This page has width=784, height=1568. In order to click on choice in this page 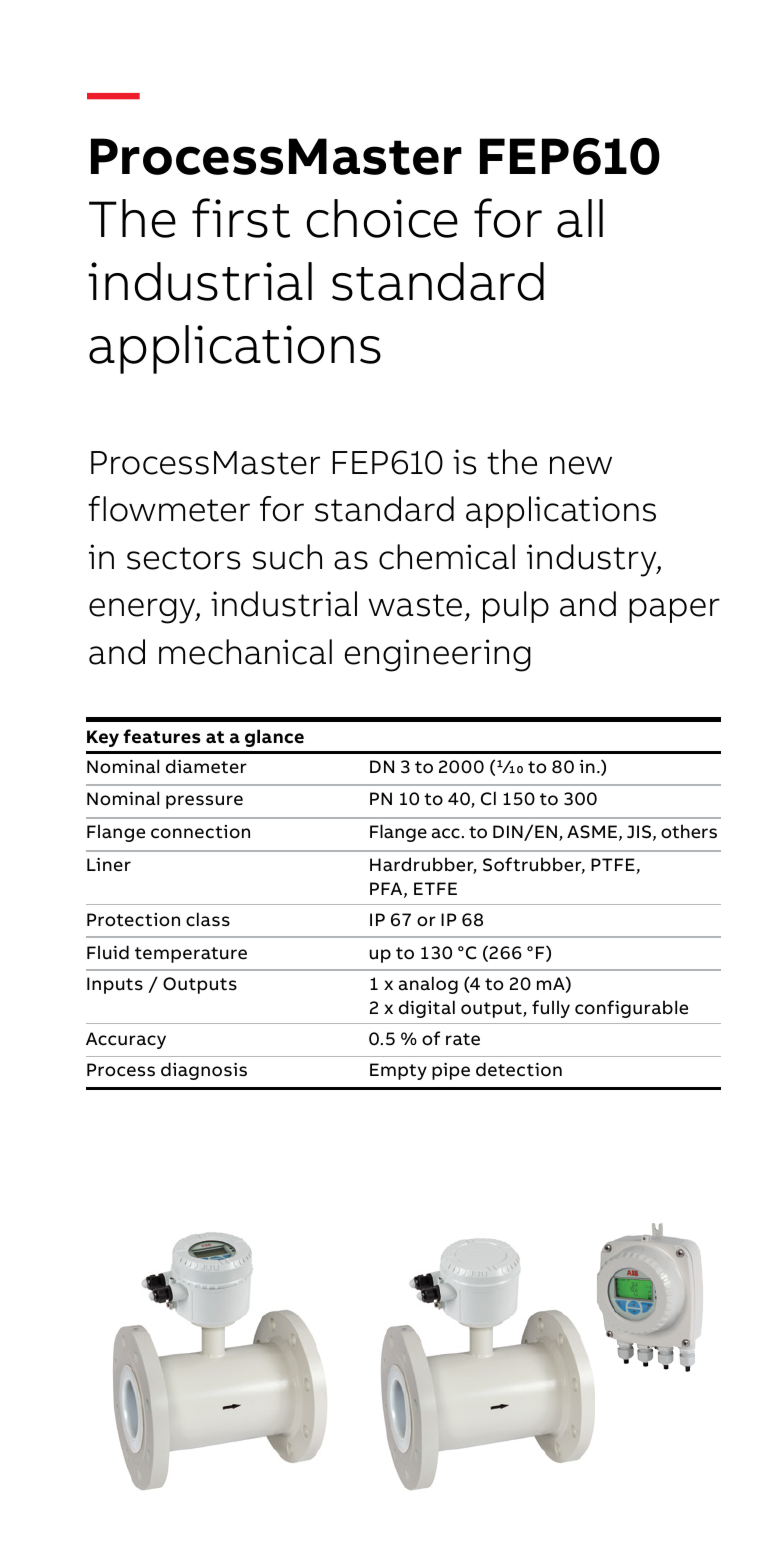, I will do `click(382, 218)`.
